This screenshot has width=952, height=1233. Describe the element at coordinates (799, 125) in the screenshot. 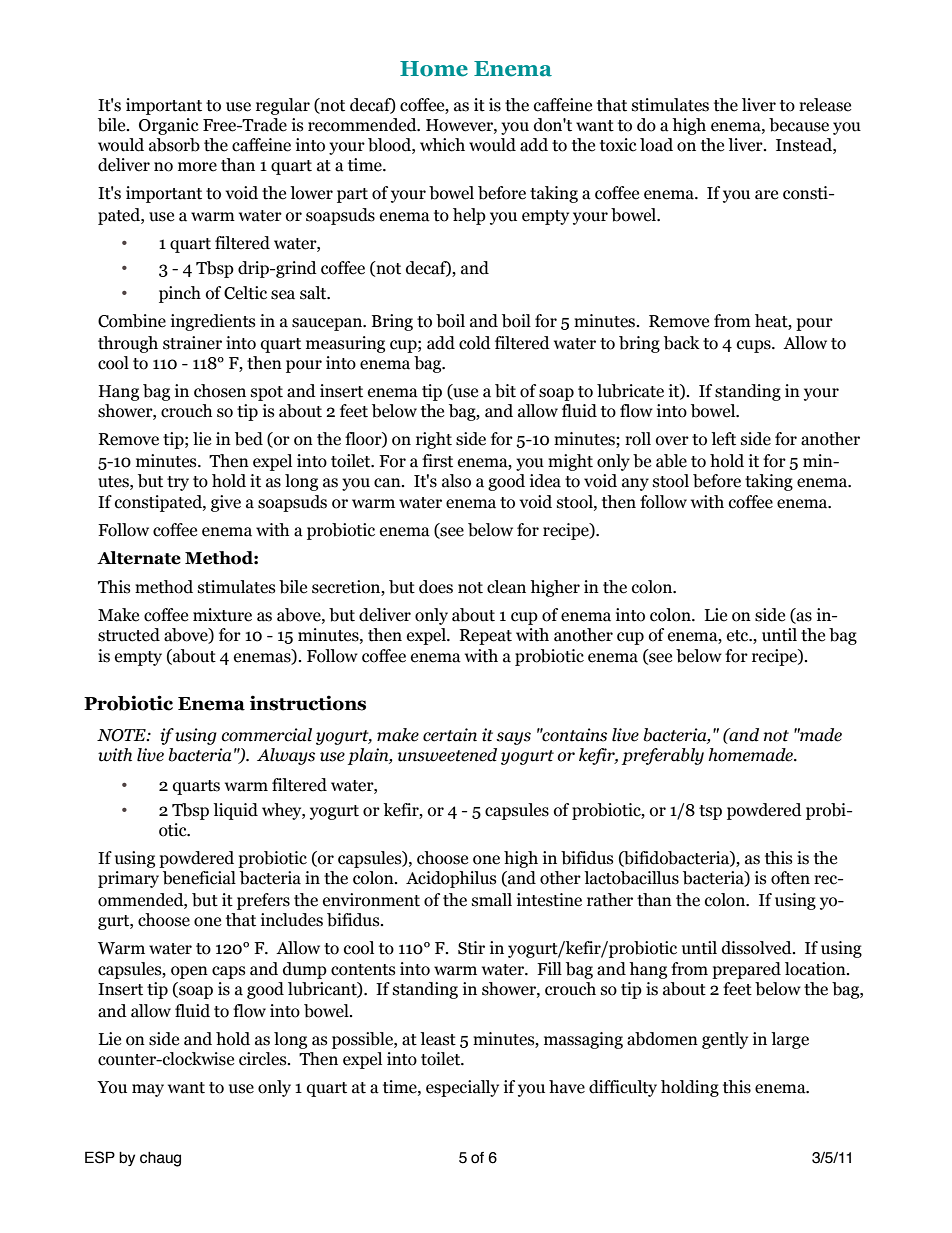

I see `because` at that location.
